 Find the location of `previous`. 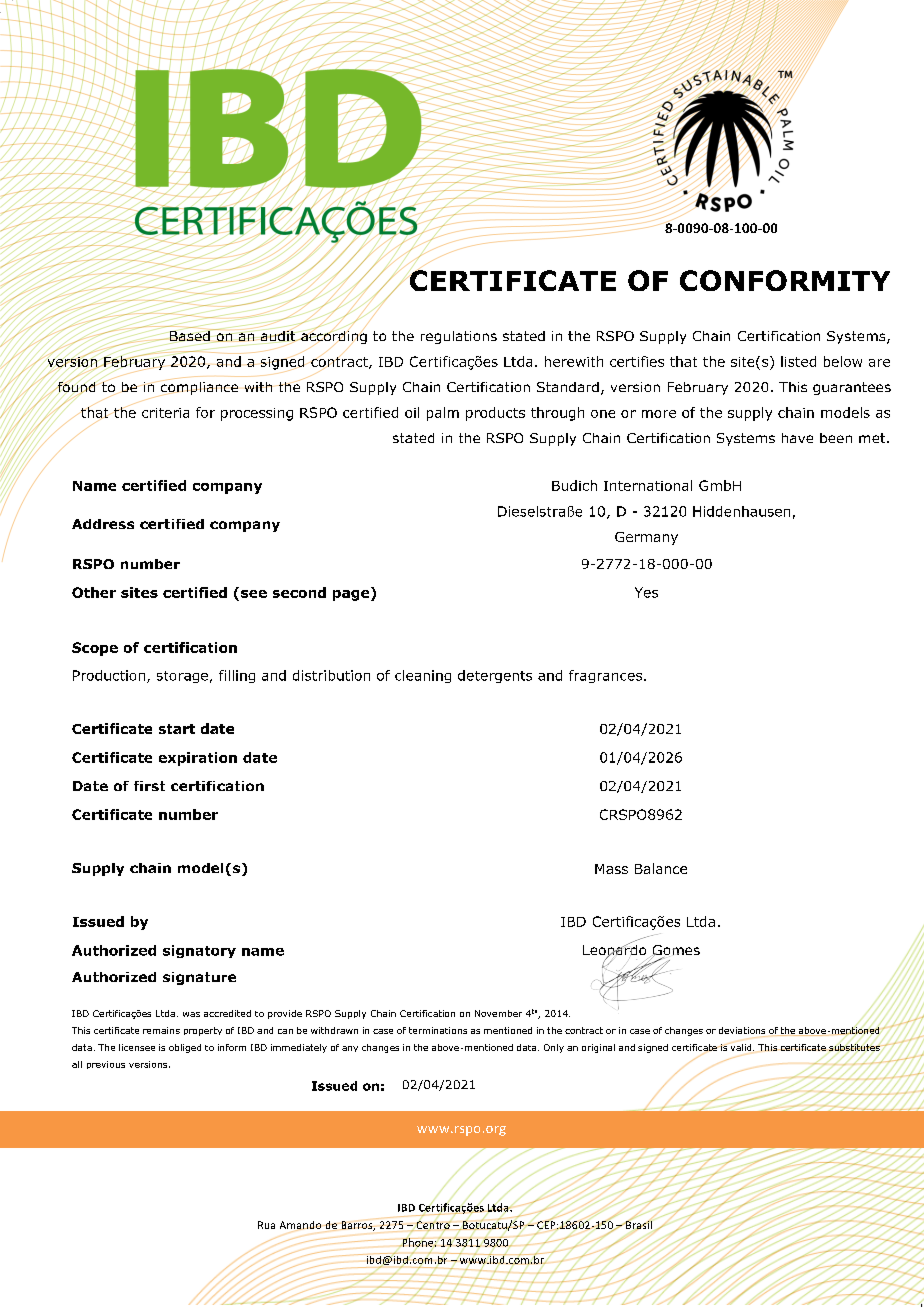

previous is located at coordinates (106, 1065).
